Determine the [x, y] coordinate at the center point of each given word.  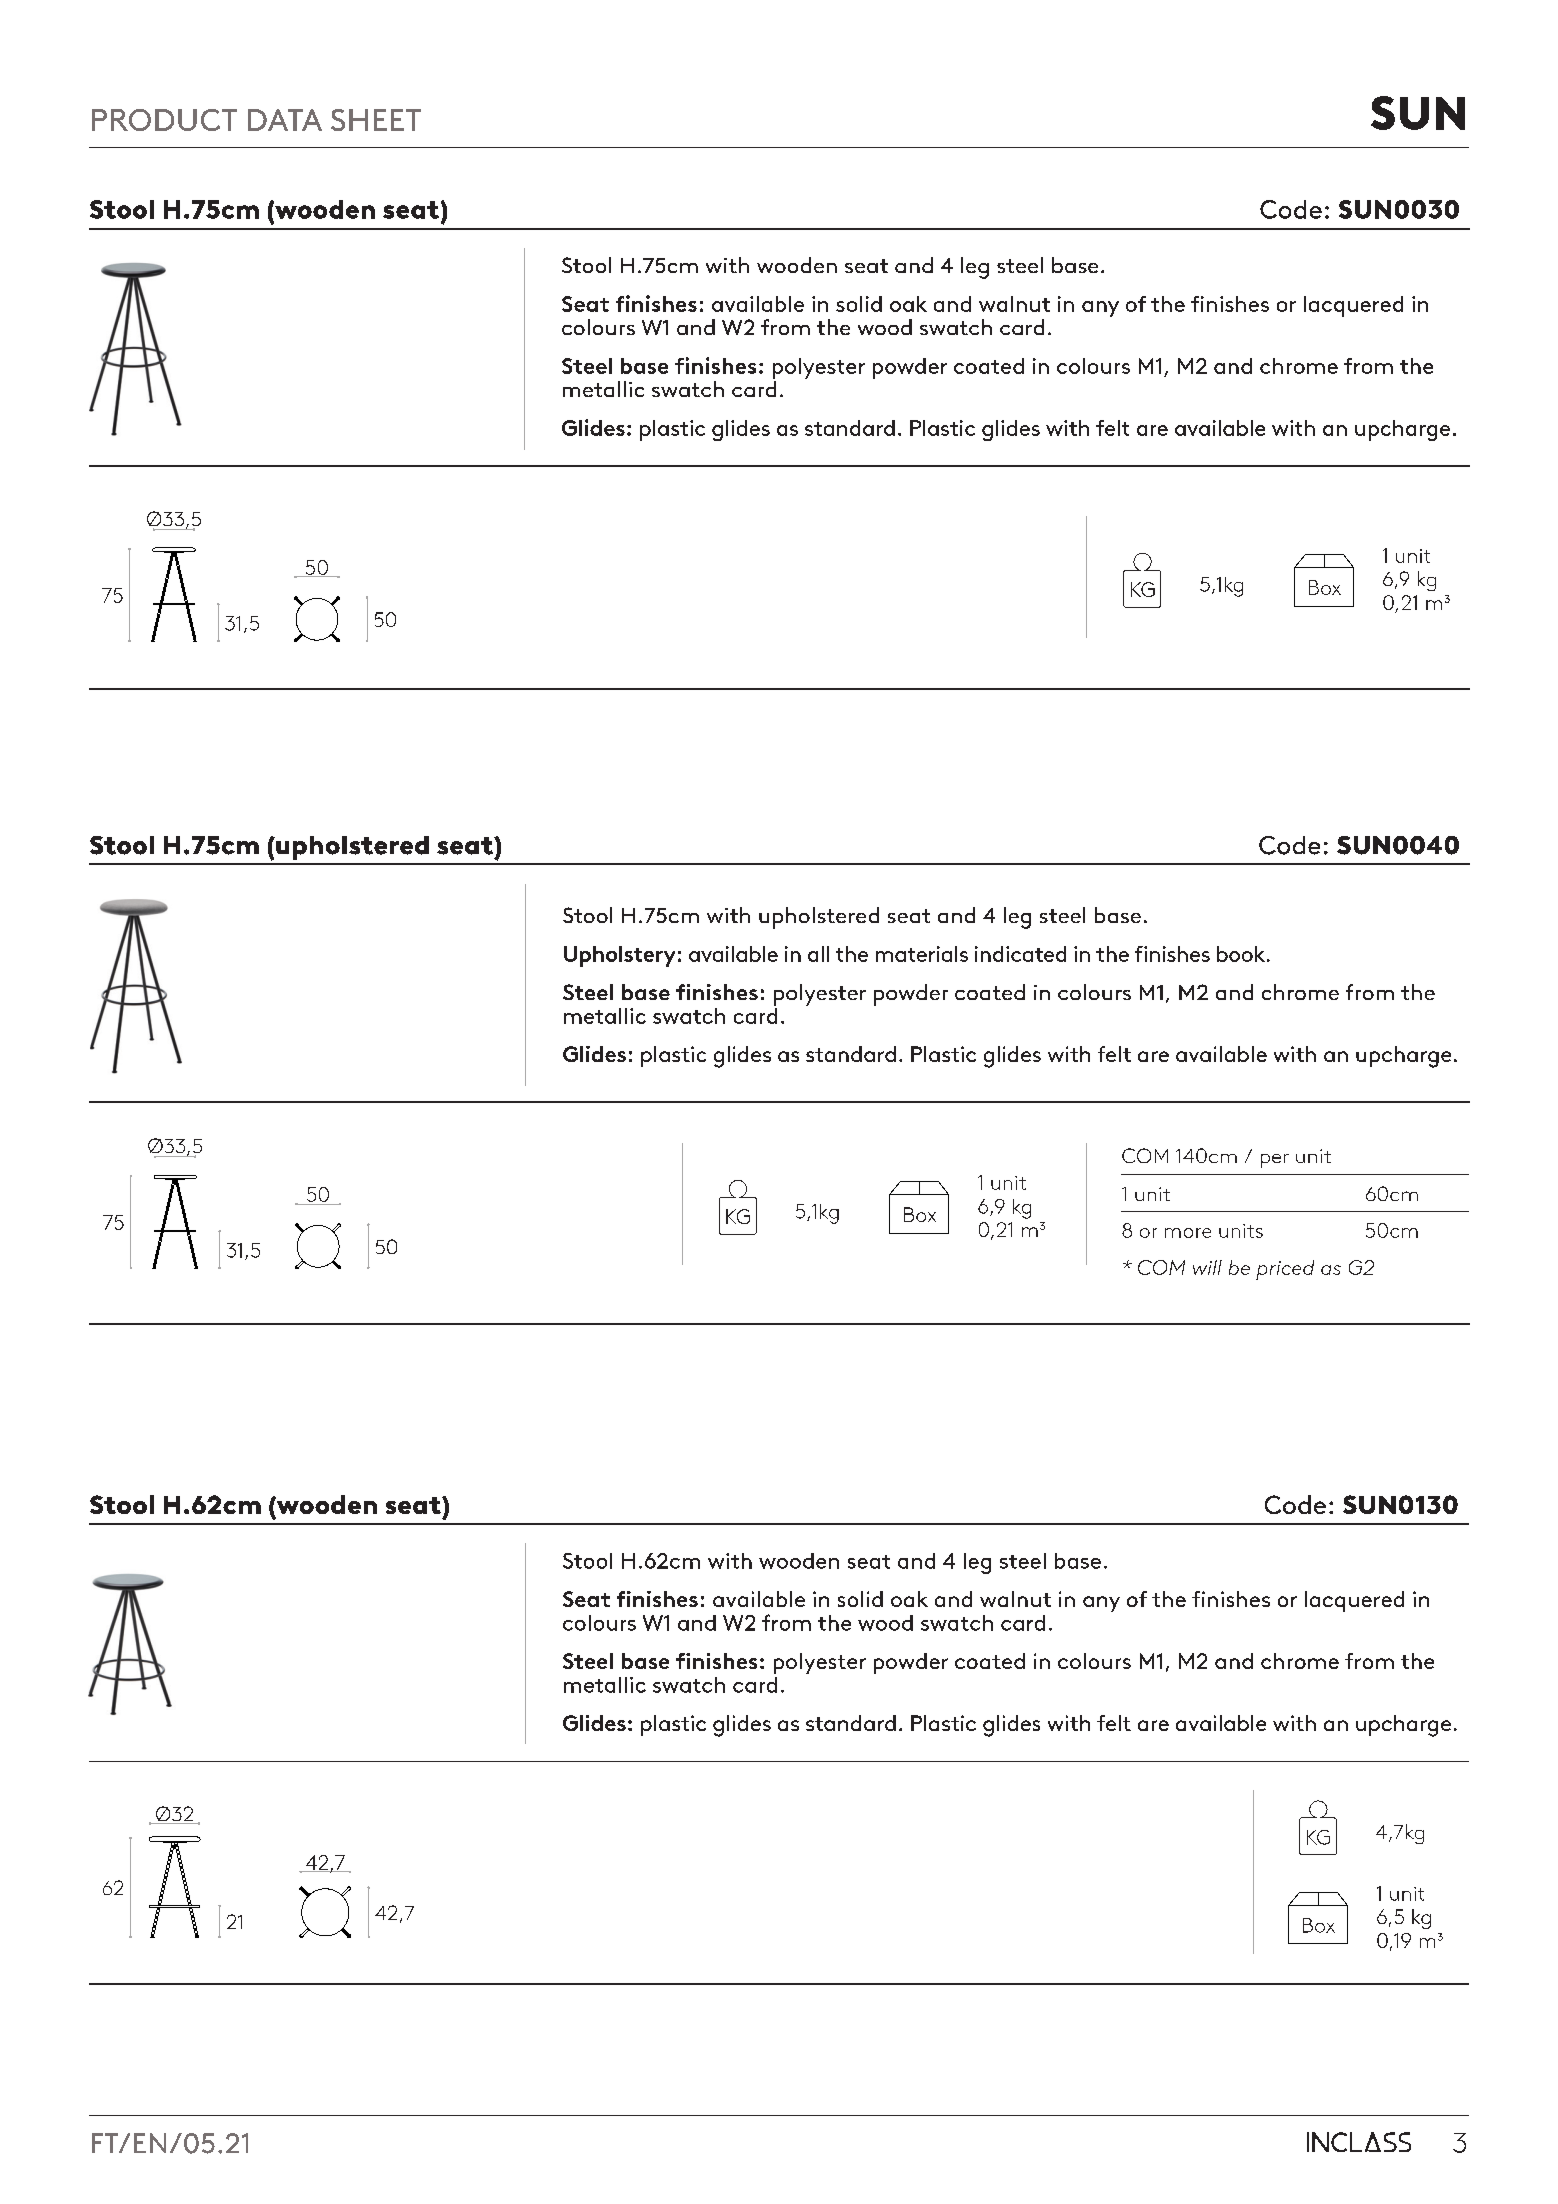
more [1188, 1233]
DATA [285, 120]
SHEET [376, 120]
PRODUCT [164, 120]
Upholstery [619, 956]
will [1207, 1267]
